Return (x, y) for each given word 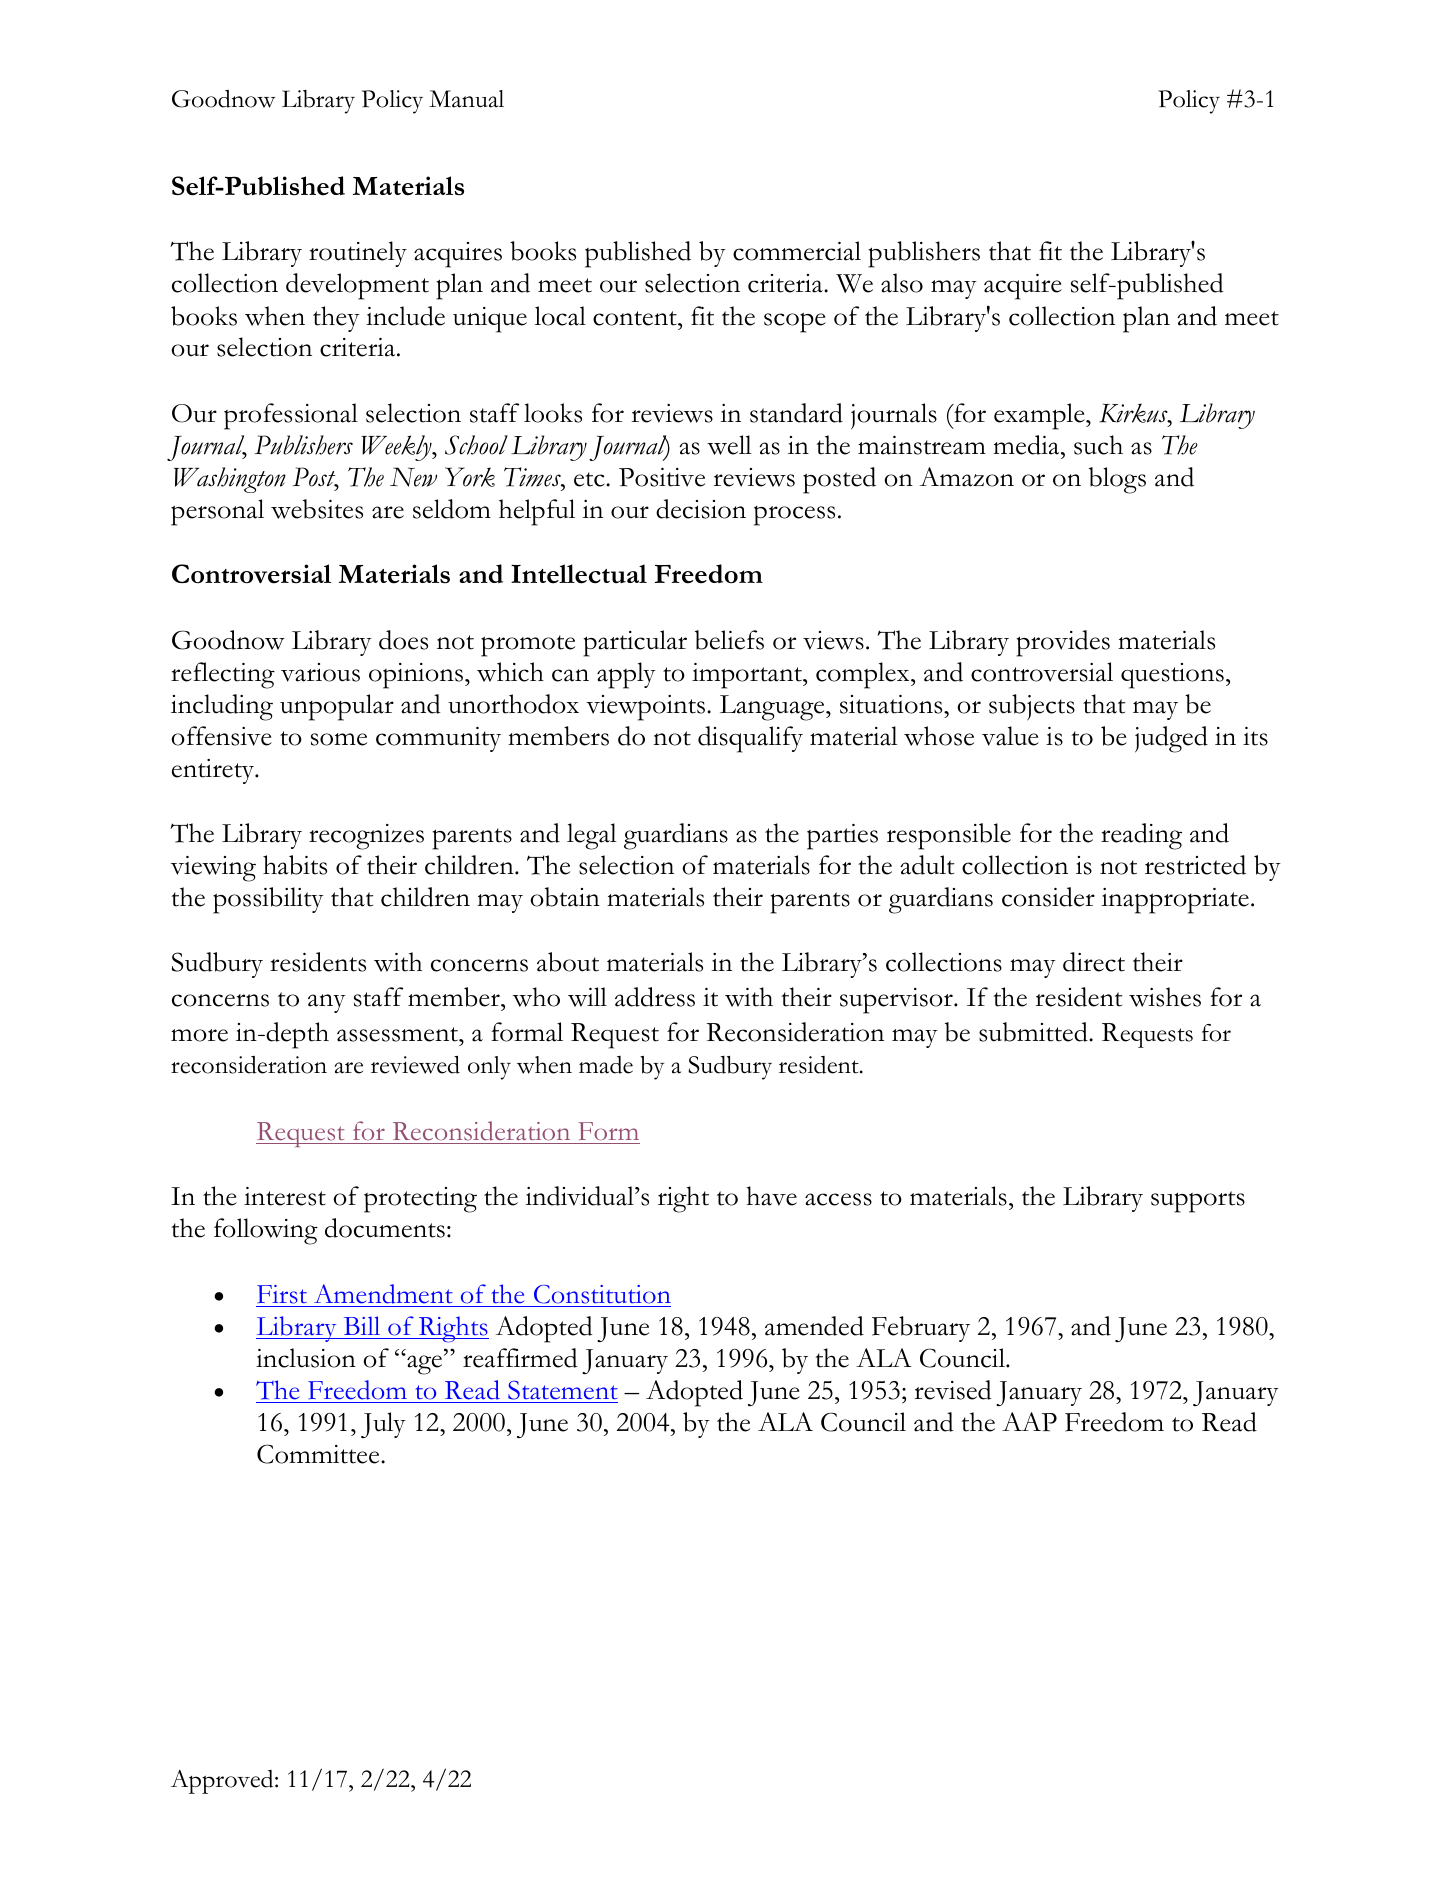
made (606, 1065)
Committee (319, 1454)
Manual (466, 99)
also (902, 283)
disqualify (750, 739)
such (1098, 445)
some (339, 739)
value (1010, 736)
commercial (797, 251)
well (729, 445)
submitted (1034, 1032)
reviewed (415, 1064)
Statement (563, 1390)
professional (291, 416)
